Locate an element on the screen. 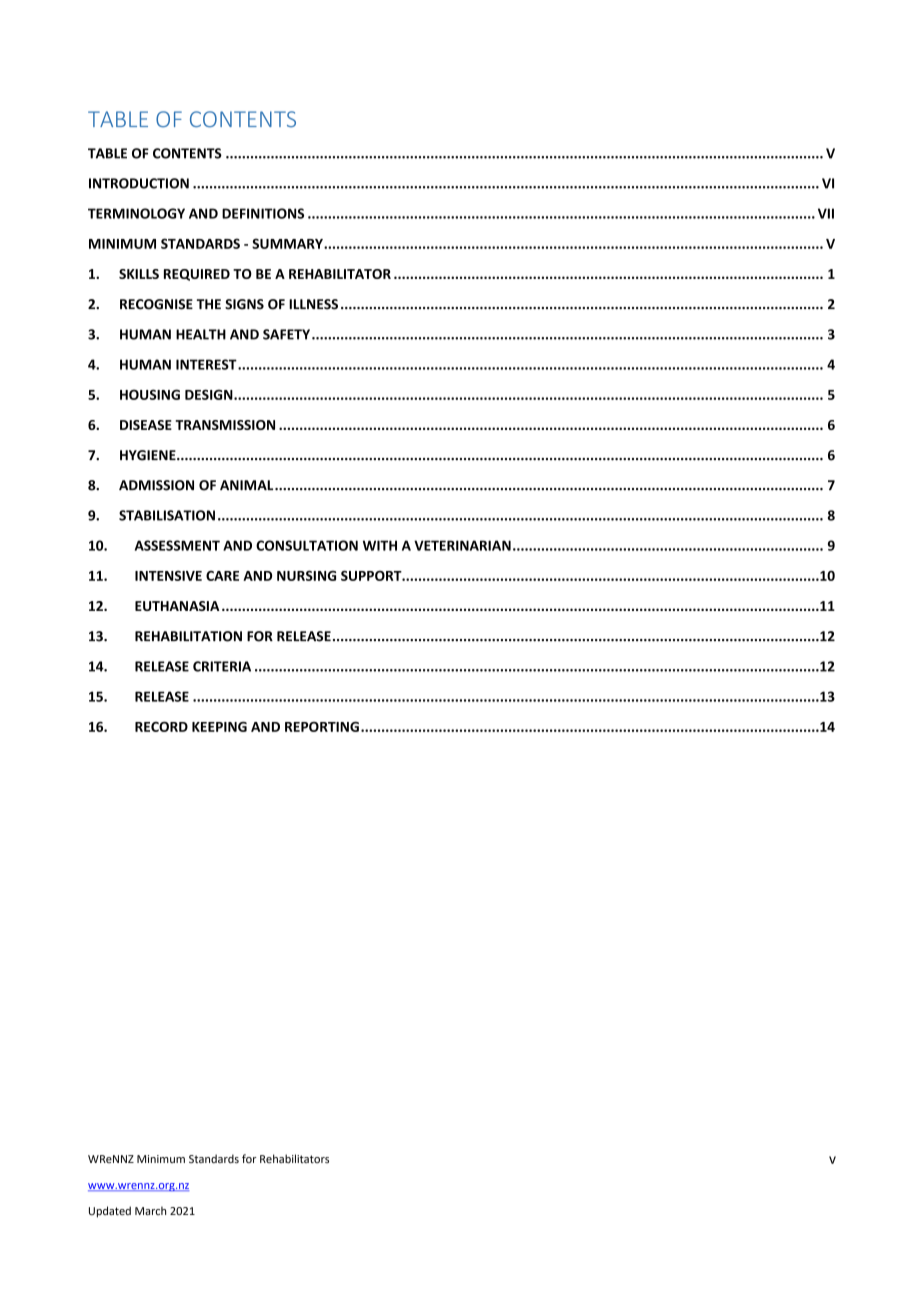 This screenshot has height=1308, width=924. March is located at coordinates (150, 1210).
